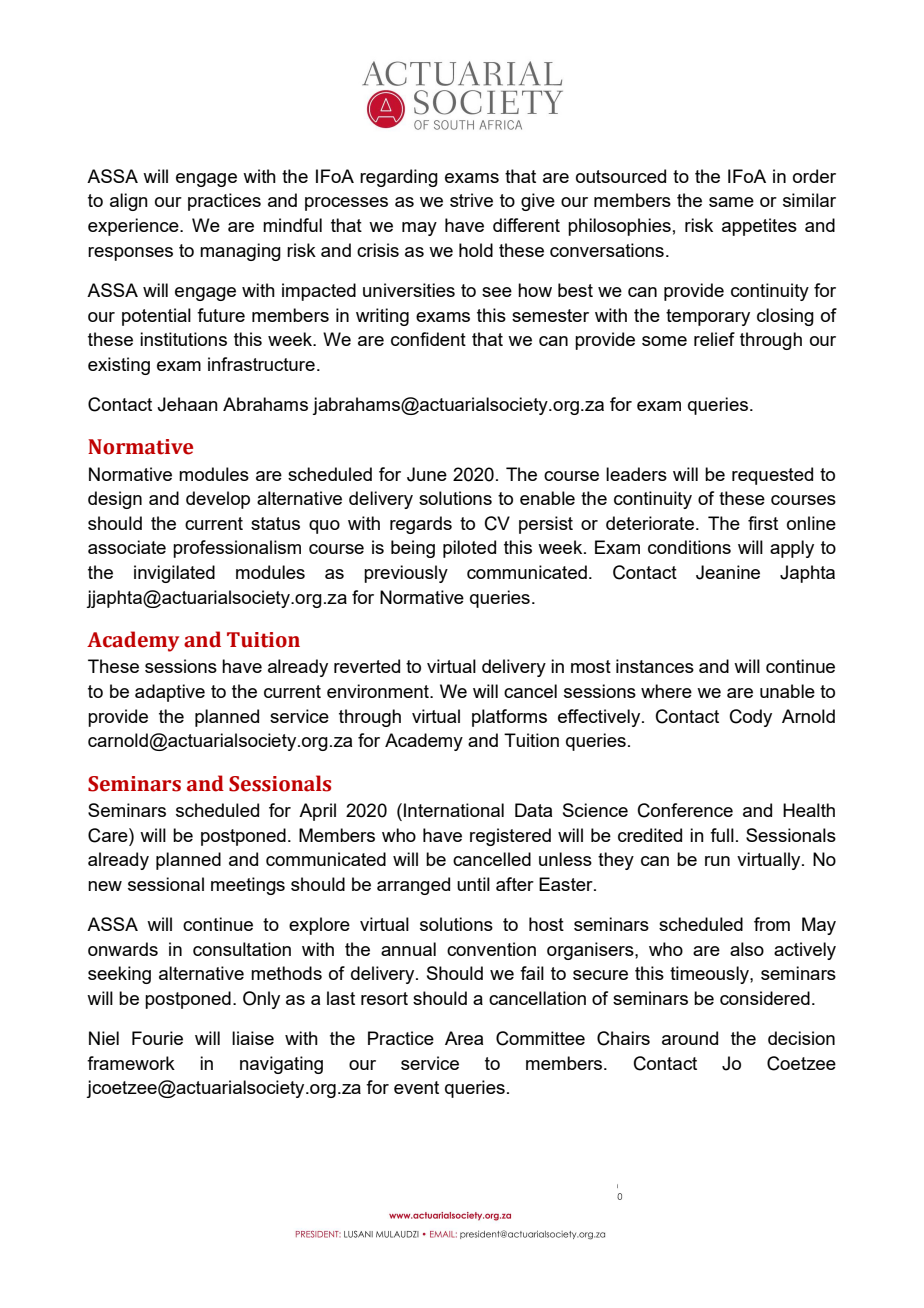  Describe the element at coordinates (129, 202) in the page. I see `align` at that location.
